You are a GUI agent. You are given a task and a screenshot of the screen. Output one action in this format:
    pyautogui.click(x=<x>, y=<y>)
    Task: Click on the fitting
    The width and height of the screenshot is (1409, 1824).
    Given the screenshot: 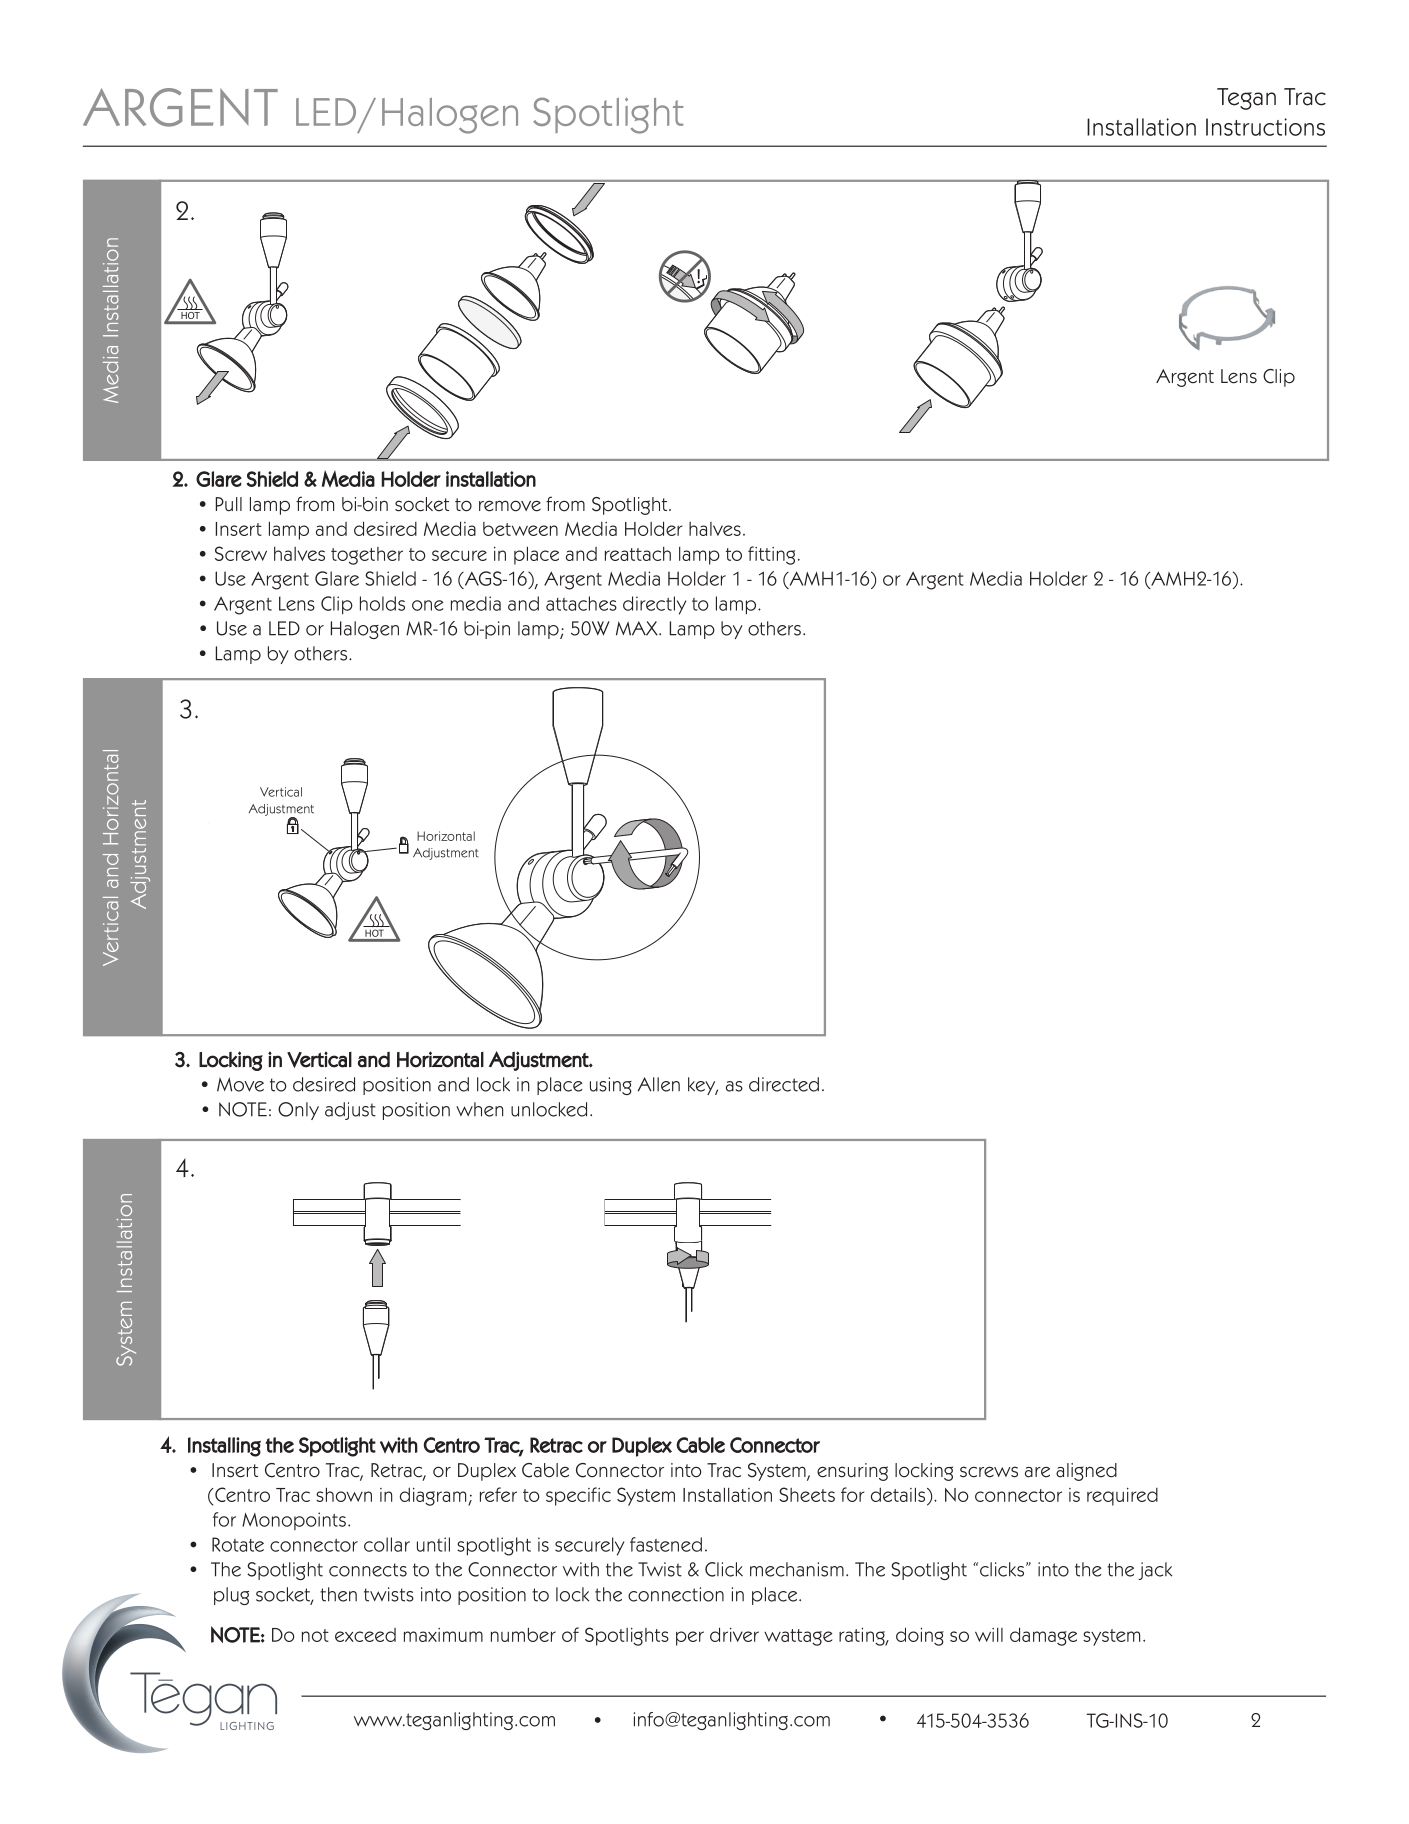 What is the action you would take?
    pyautogui.click(x=771, y=555)
